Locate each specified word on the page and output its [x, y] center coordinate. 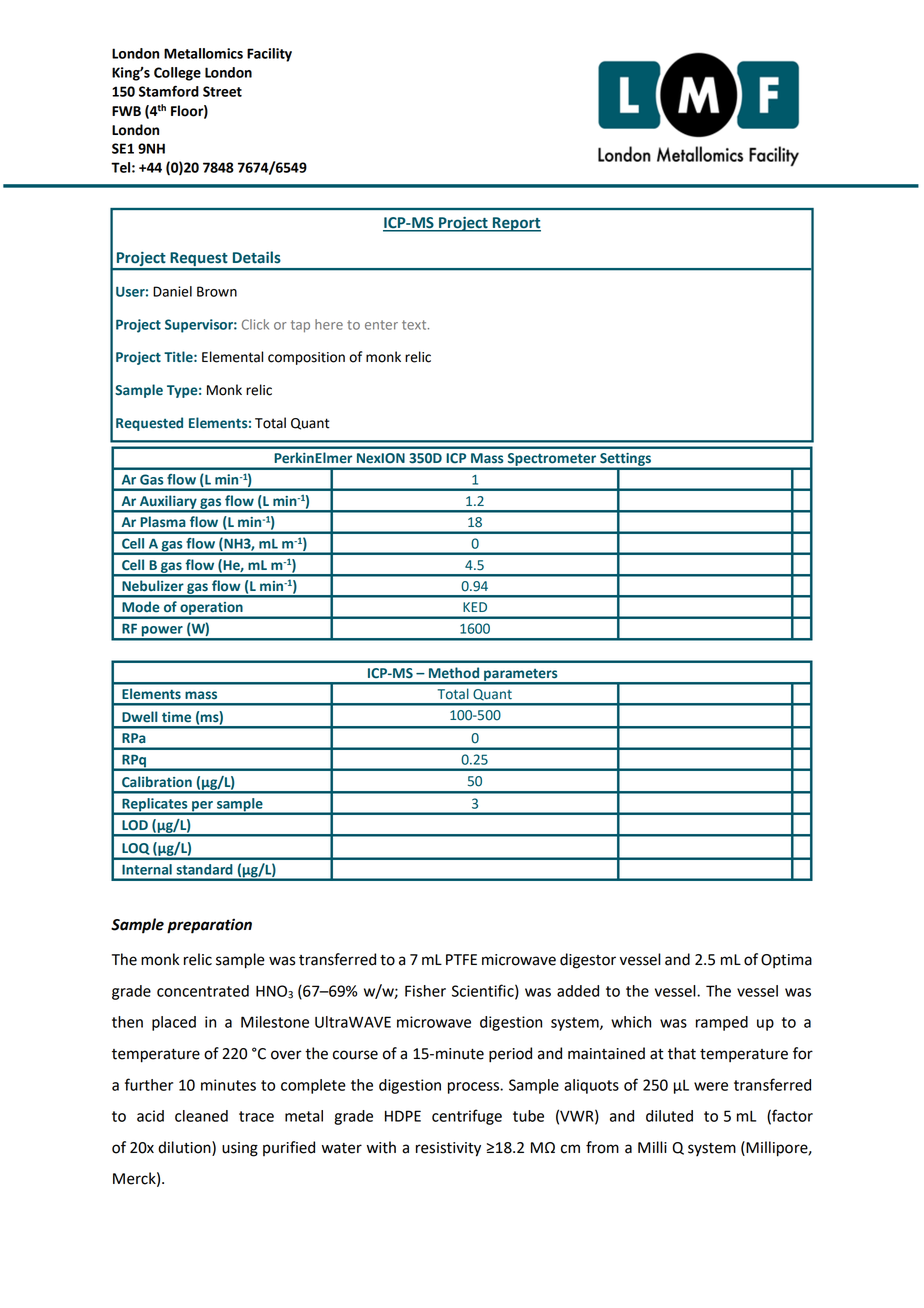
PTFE [461, 959]
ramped [722, 1023]
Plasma [163, 522]
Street [222, 91]
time [176, 717]
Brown [217, 291]
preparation [209, 926]
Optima [786, 961]
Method [454, 672]
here [329, 324]
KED [475, 607]
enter [381, 325]
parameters [521, 676]
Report [516, 224]
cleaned [201, 1116]
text [415, 325]
